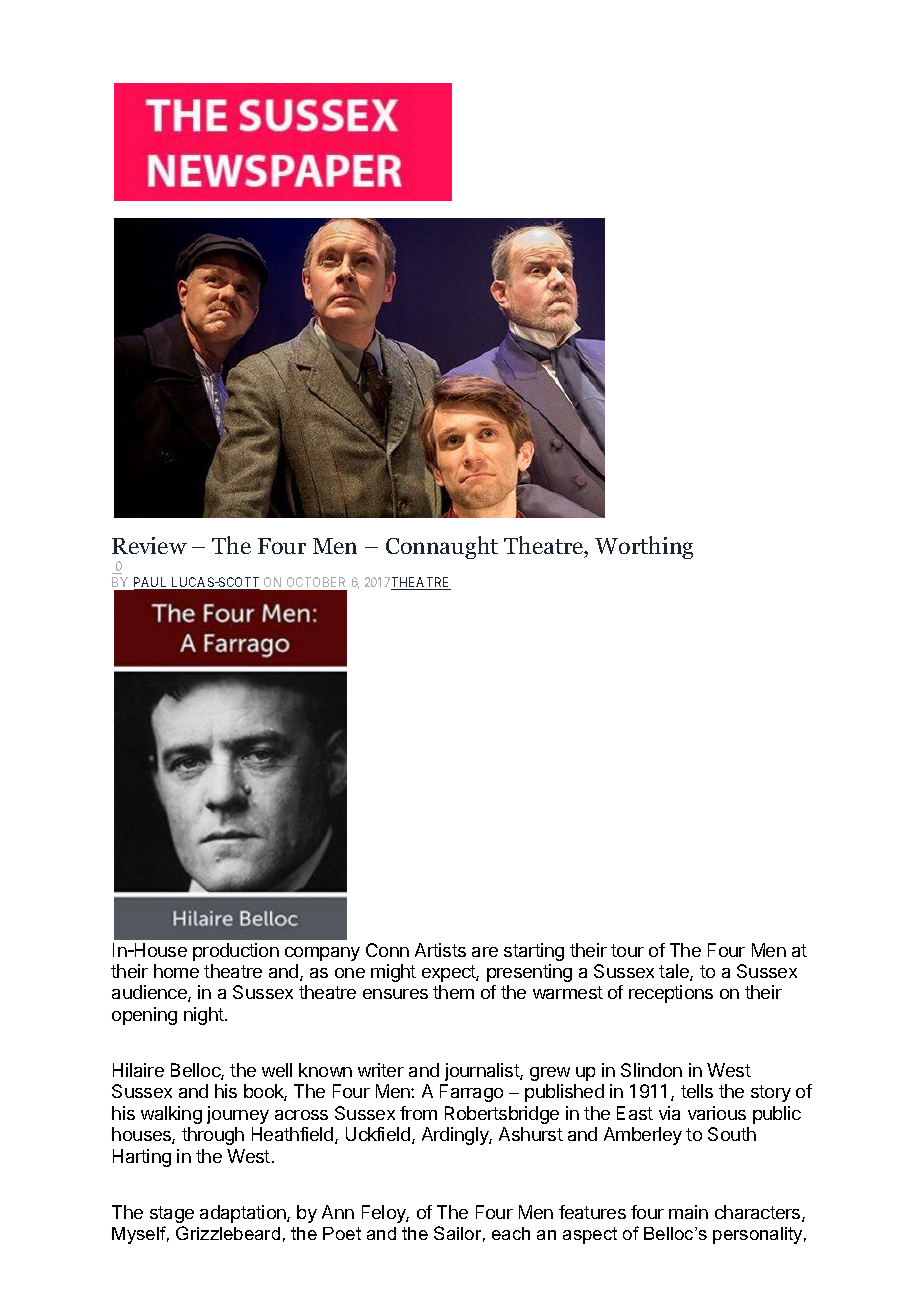 The width and height of the screenshot is (924, 1308). Describe the element at coordinates (511, 1233) in the screenshot. I see `each` at that location.
